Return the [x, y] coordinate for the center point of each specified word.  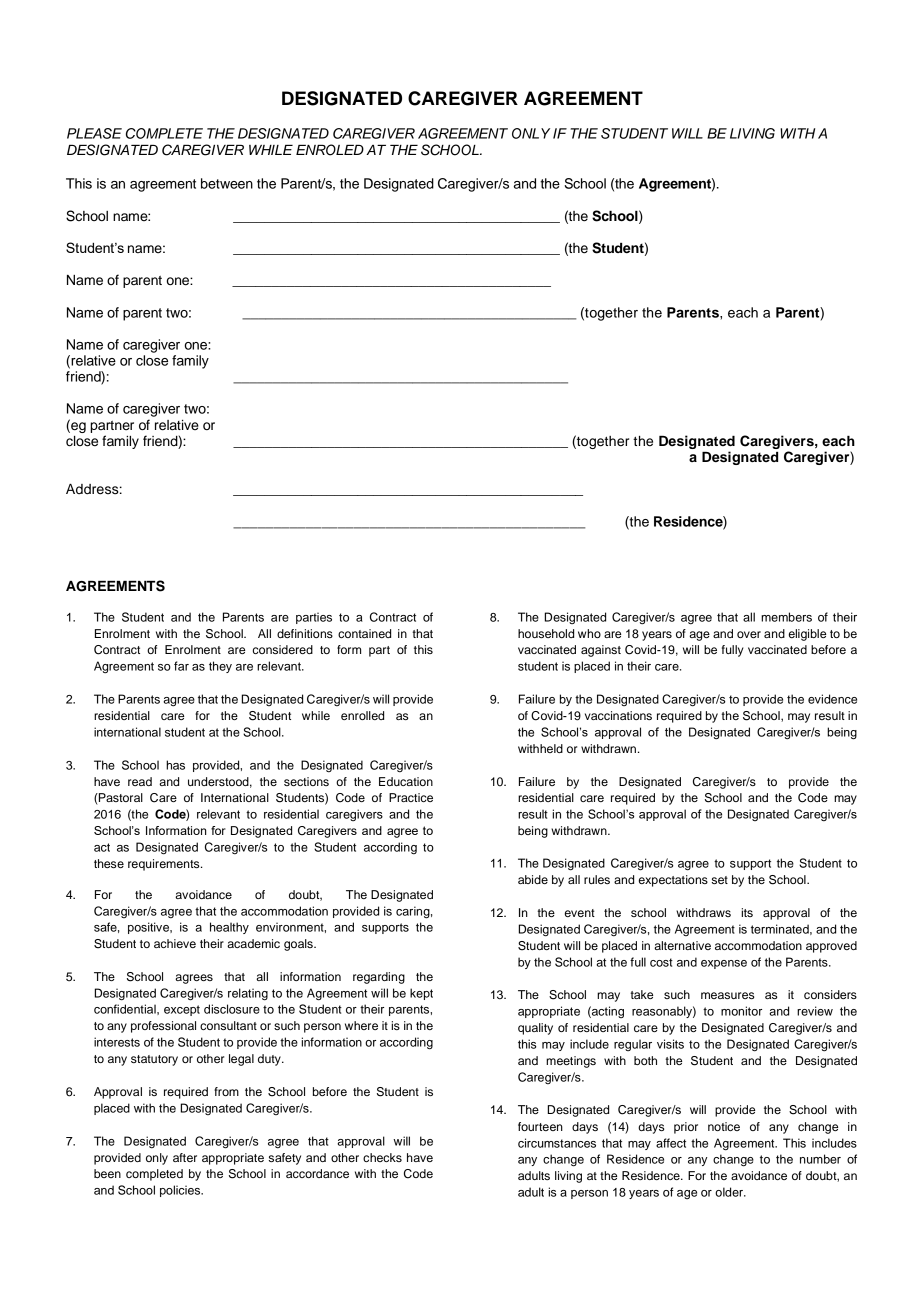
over [749, 634]
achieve [175, 943]
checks [382, 1157]
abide [533, 879]
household [546, 633]
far [181, 666]
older [730, 1192]
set [720, 880]
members [786, 617]
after [185, 1157]
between [227, 183]
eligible [807, 635]
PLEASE [94, 133]
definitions [305, 633]
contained [364, 633]
